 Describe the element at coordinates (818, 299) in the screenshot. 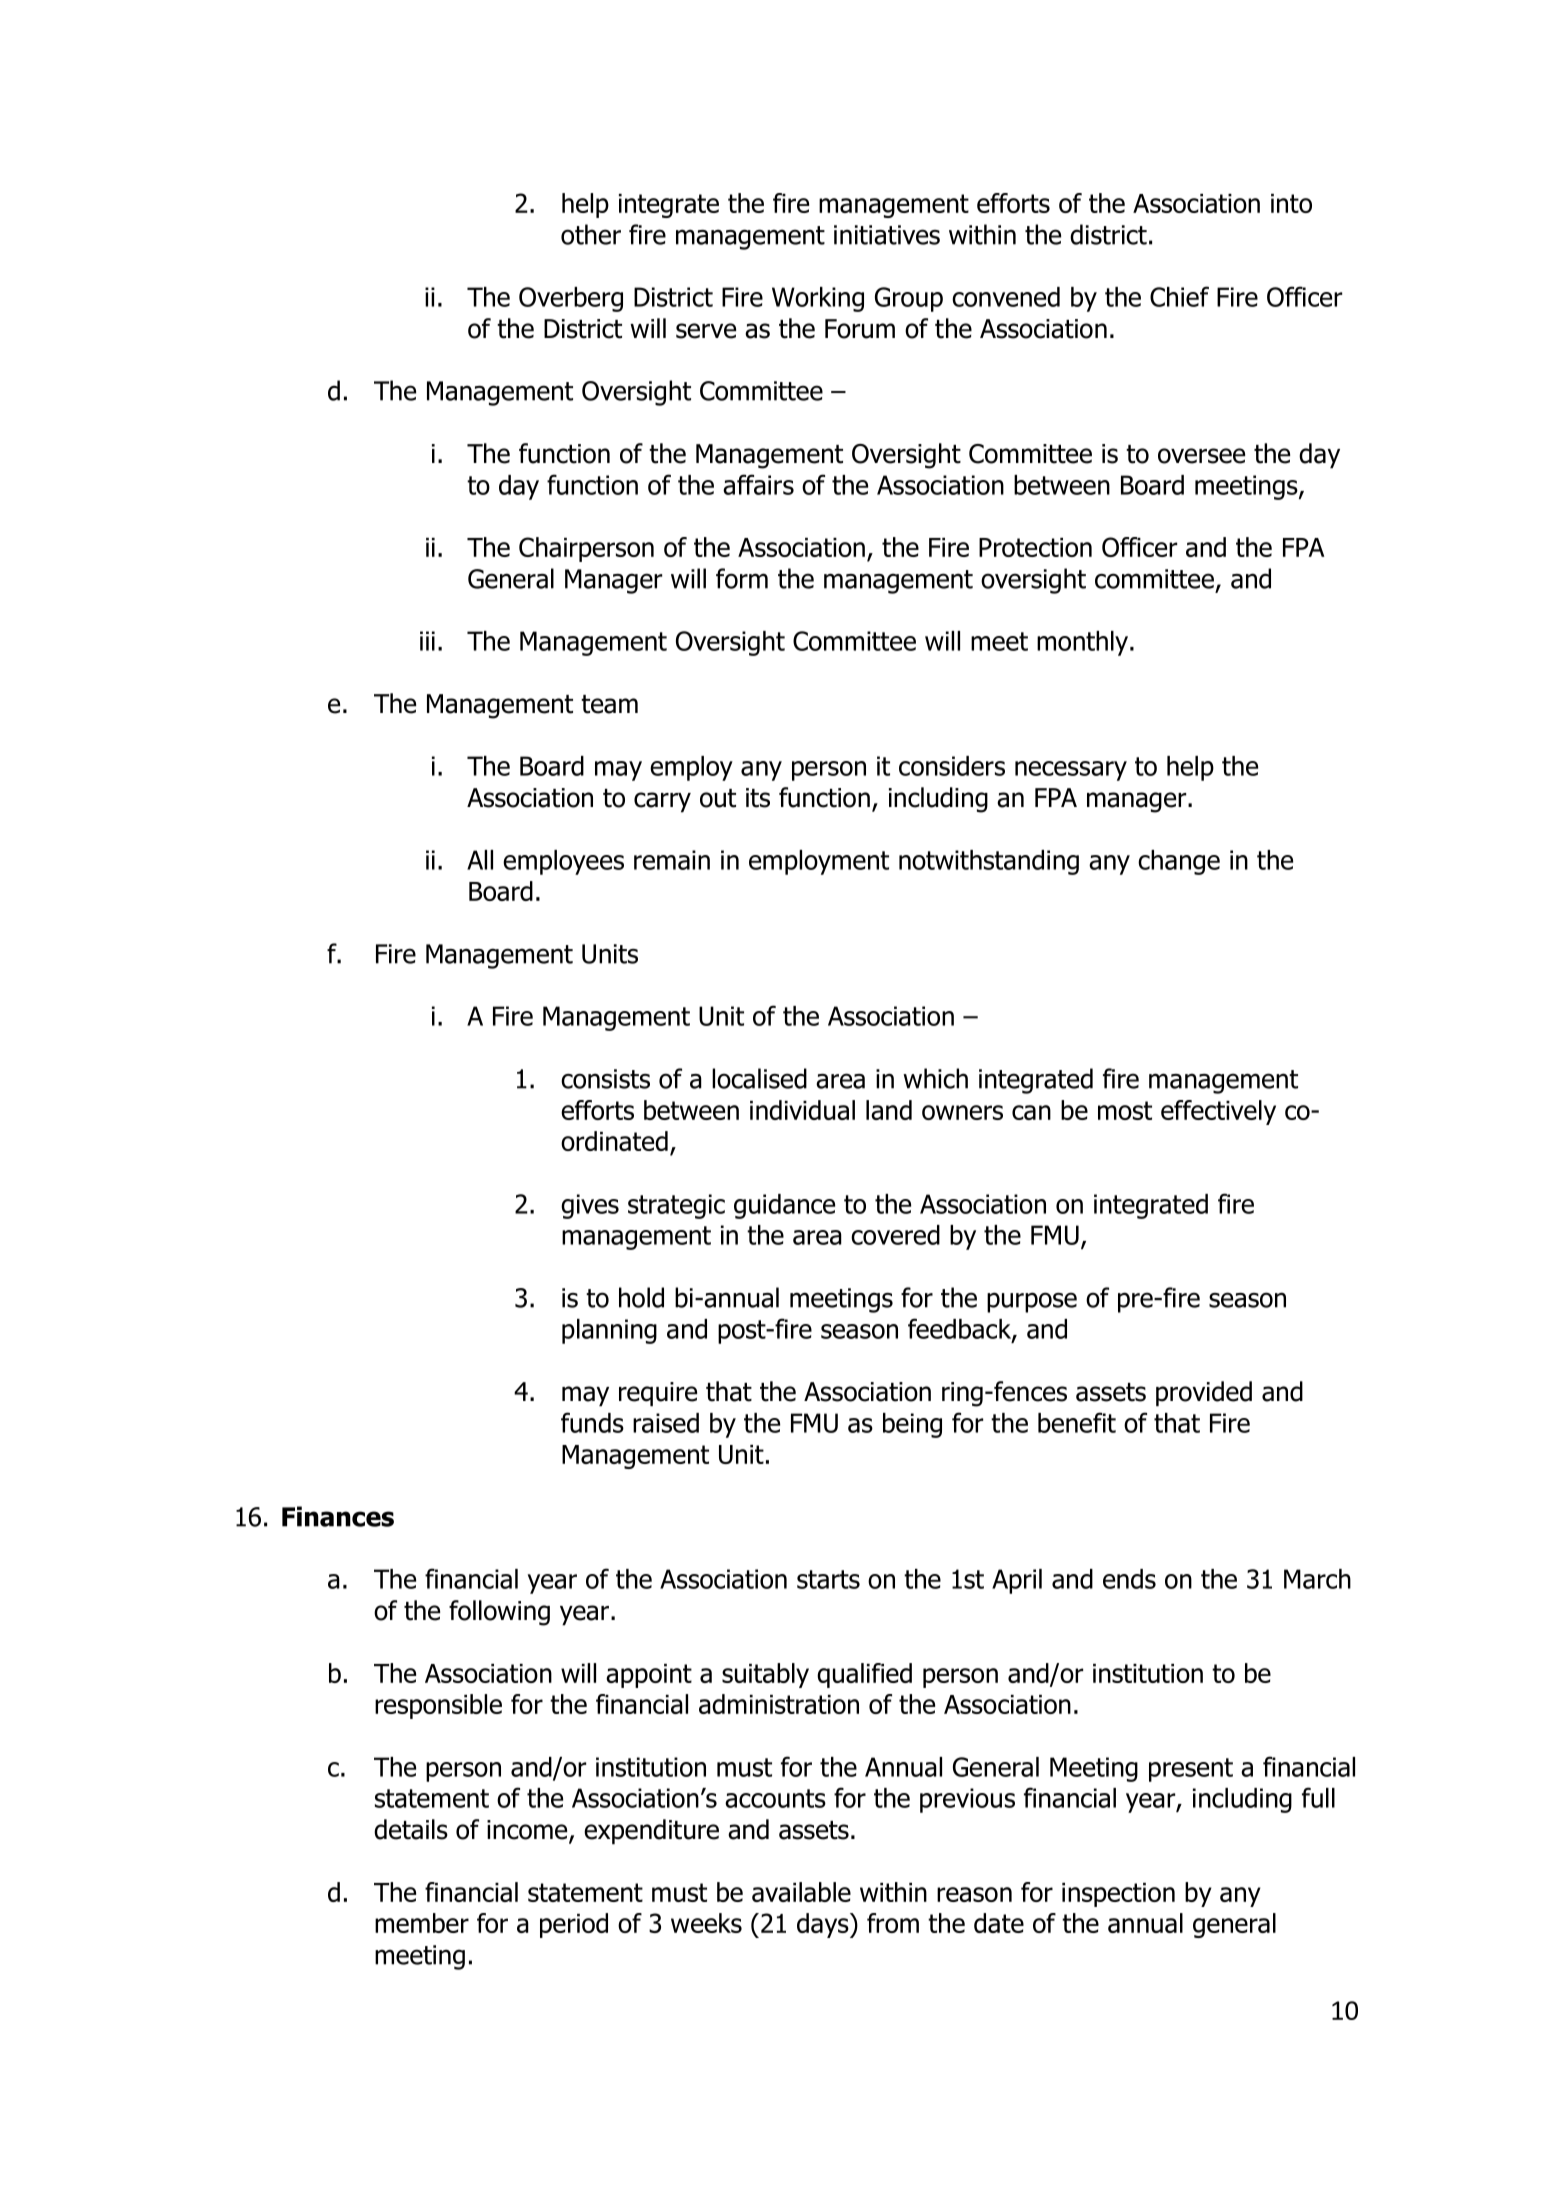

I see `Working` at that location.
